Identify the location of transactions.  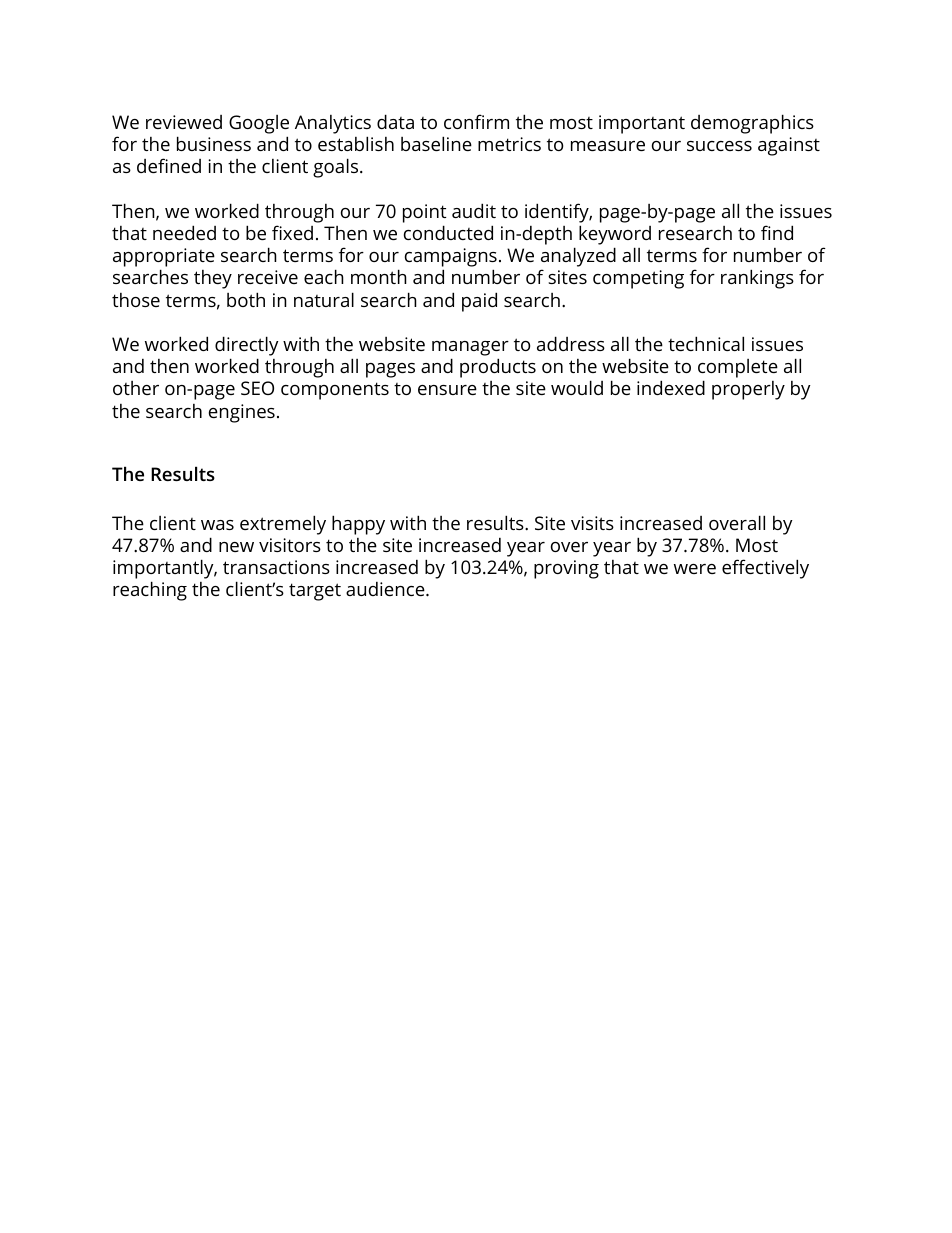
(276, 567).
